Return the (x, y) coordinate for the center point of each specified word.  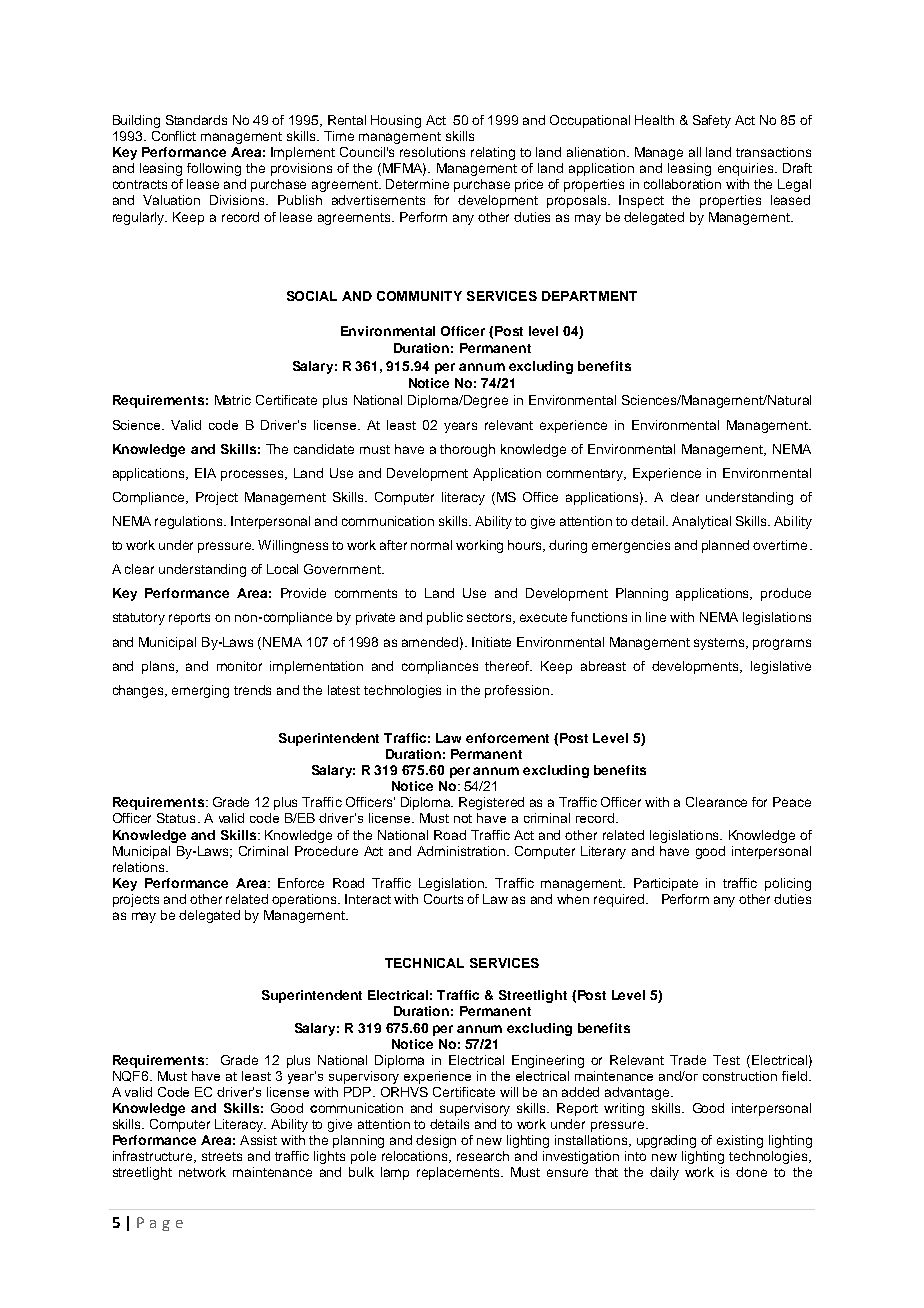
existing (740, 1141)
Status (176, 818)
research (483, 1156)
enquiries (747, 169)
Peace (792, 802)
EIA (205, 473)
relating (493, 153)
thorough (467, 450)
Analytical (701, 522)
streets (222, 1156)
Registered (491, 803)
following (214, 169)
